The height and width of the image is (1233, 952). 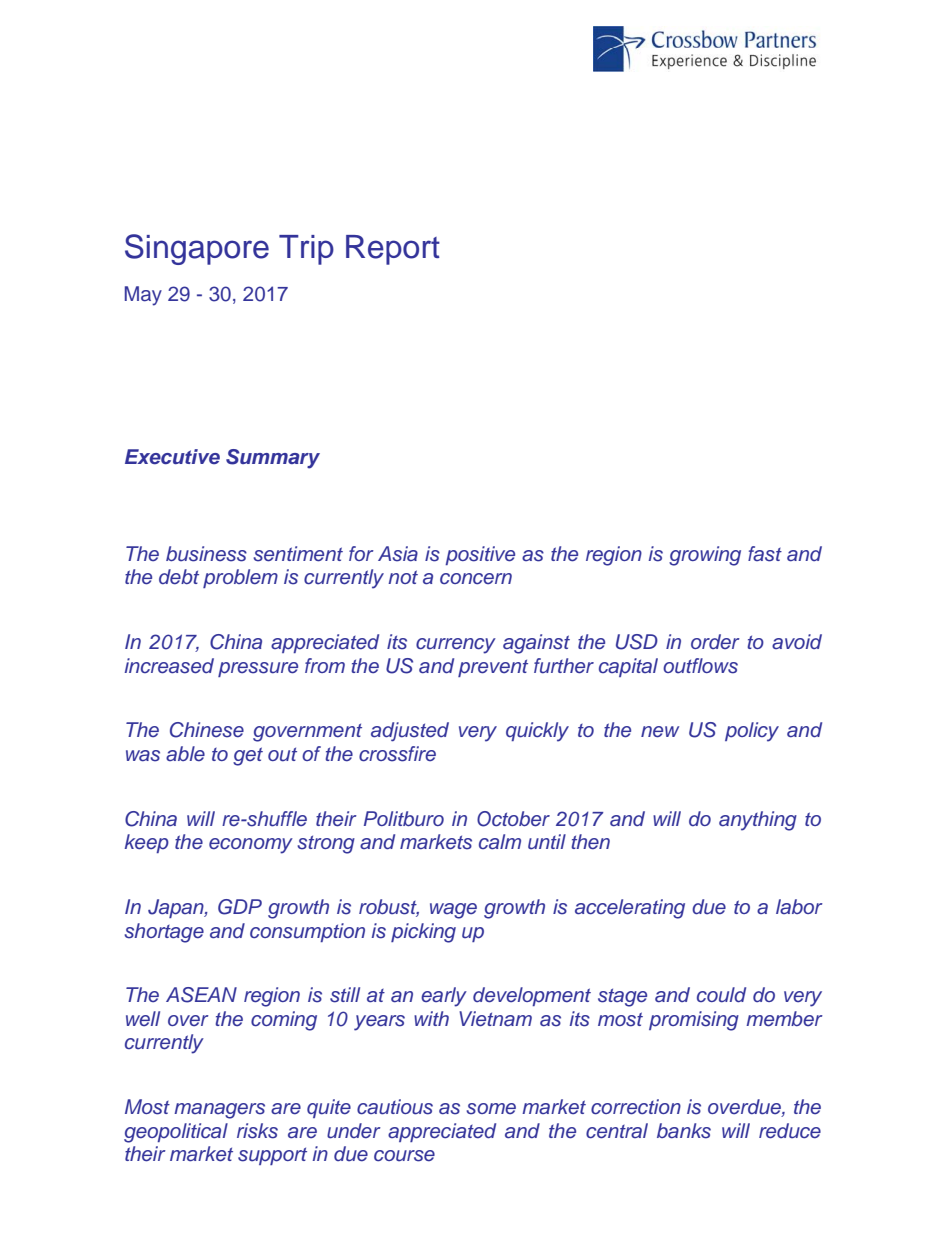 What do you see at coordinates (799, 906) in the image?
I see `labor` at bounding box center [799, 906].
